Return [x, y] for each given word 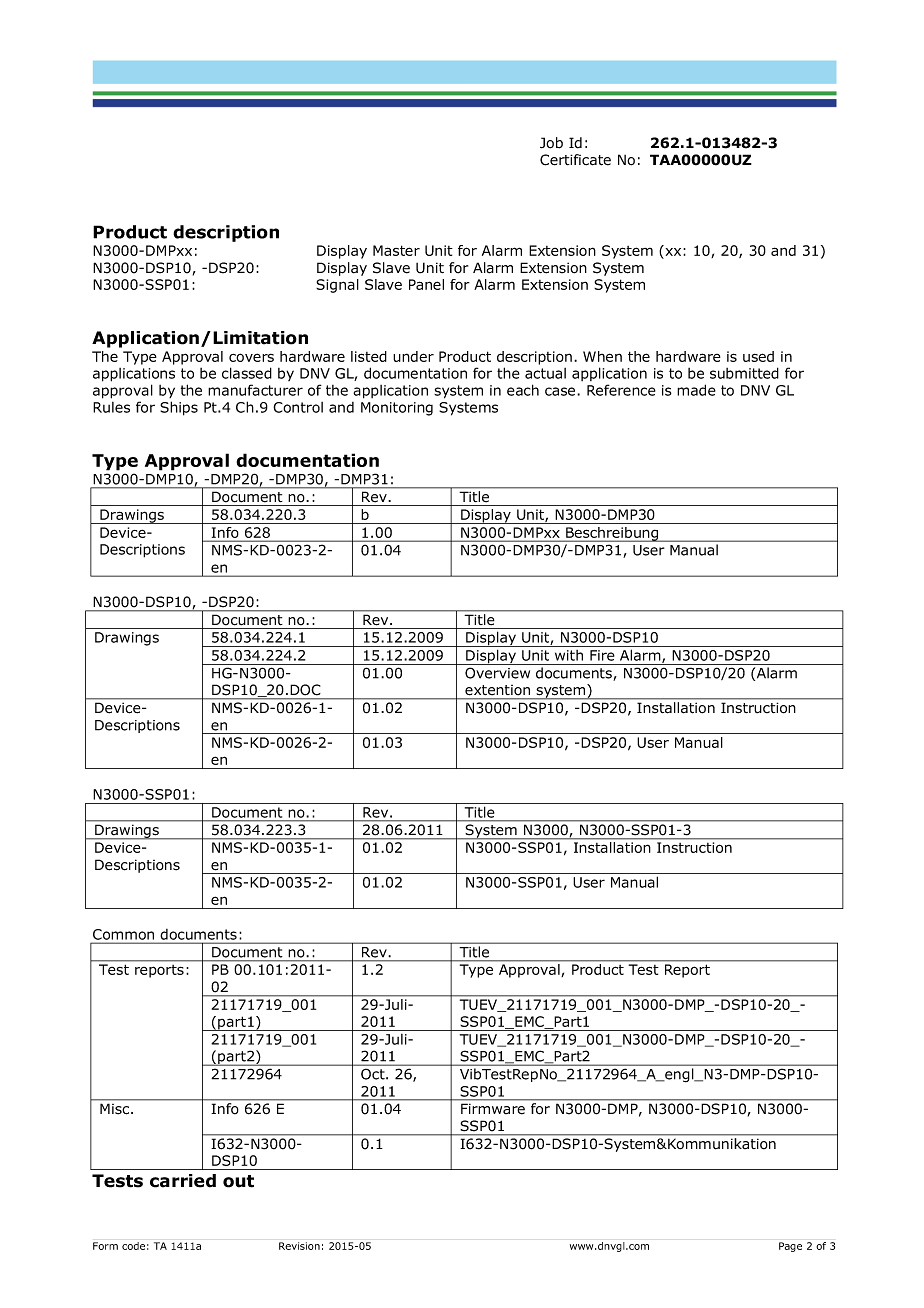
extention [497, 690]
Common [123, 934]
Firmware [493, 1109]
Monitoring [397, 409]
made [696, 390]
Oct [374, 1074]
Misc [116, 1109]
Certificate [575, 160]
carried [183, 1181]
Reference [621, 390]
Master [396, 250]
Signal [337, 286]
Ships [179, 408]
